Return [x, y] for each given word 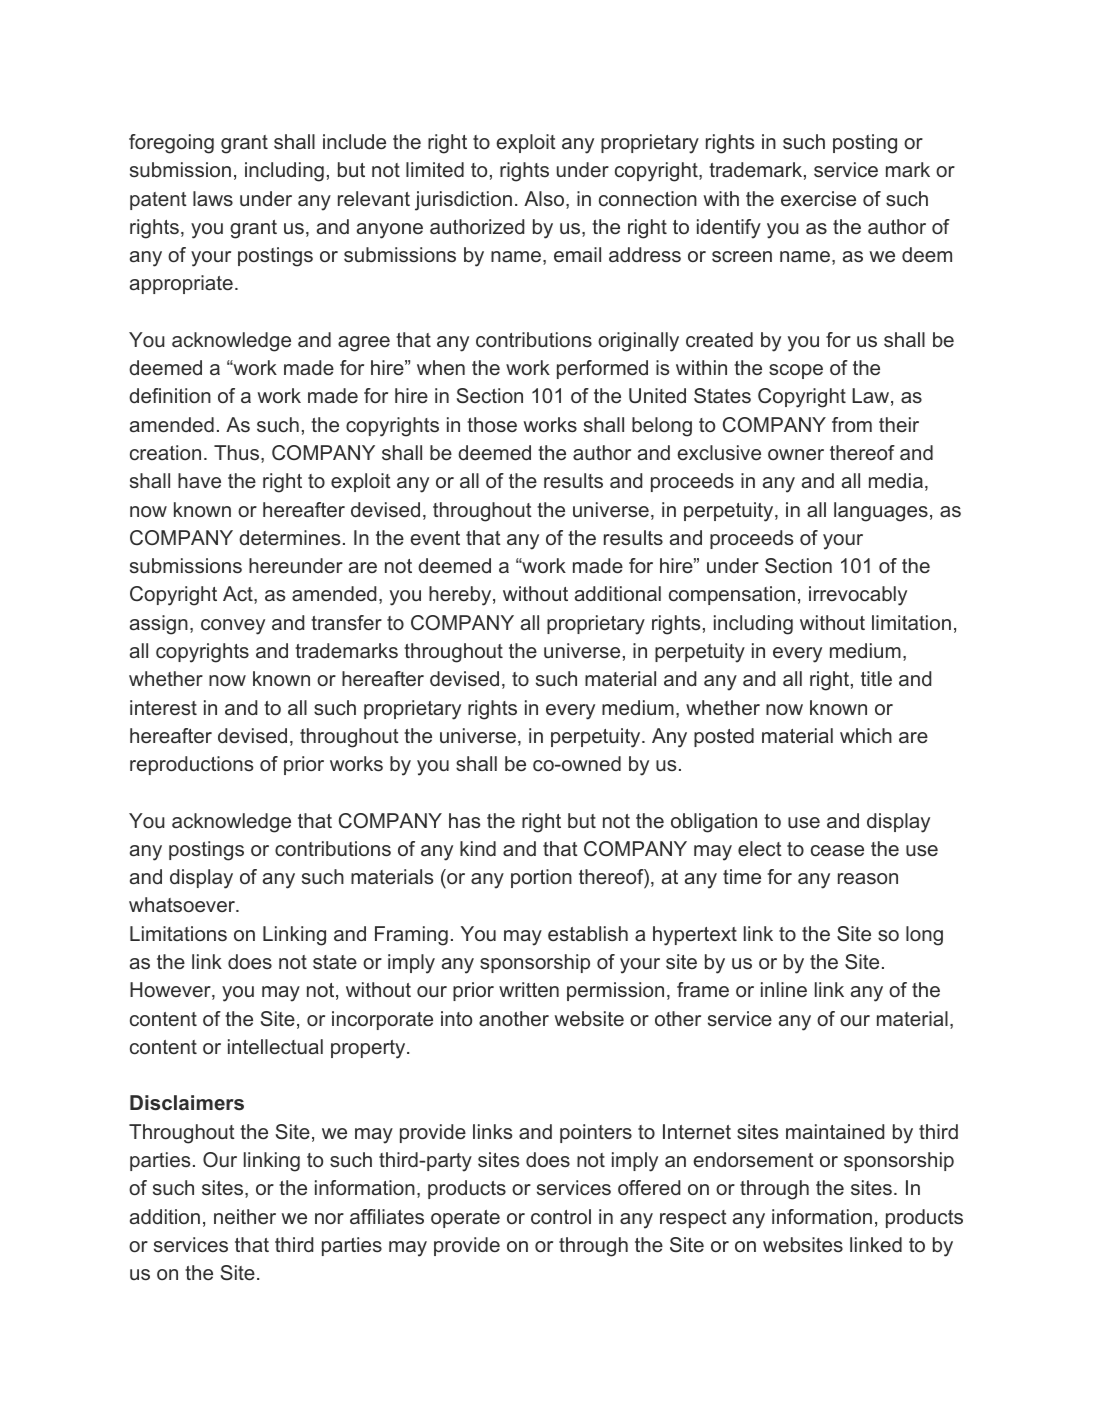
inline [784, 989]
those [492, 424]
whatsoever [183, 904]
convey [233, 627]
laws [213, 198]
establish [588, 933]
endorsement [753, 1159]
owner [796, 454]
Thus [238, 454]
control [561, 1216]
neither [245, 1216]
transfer [346, 622]
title [876, 678]
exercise [818, 198]
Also [545, 200]
